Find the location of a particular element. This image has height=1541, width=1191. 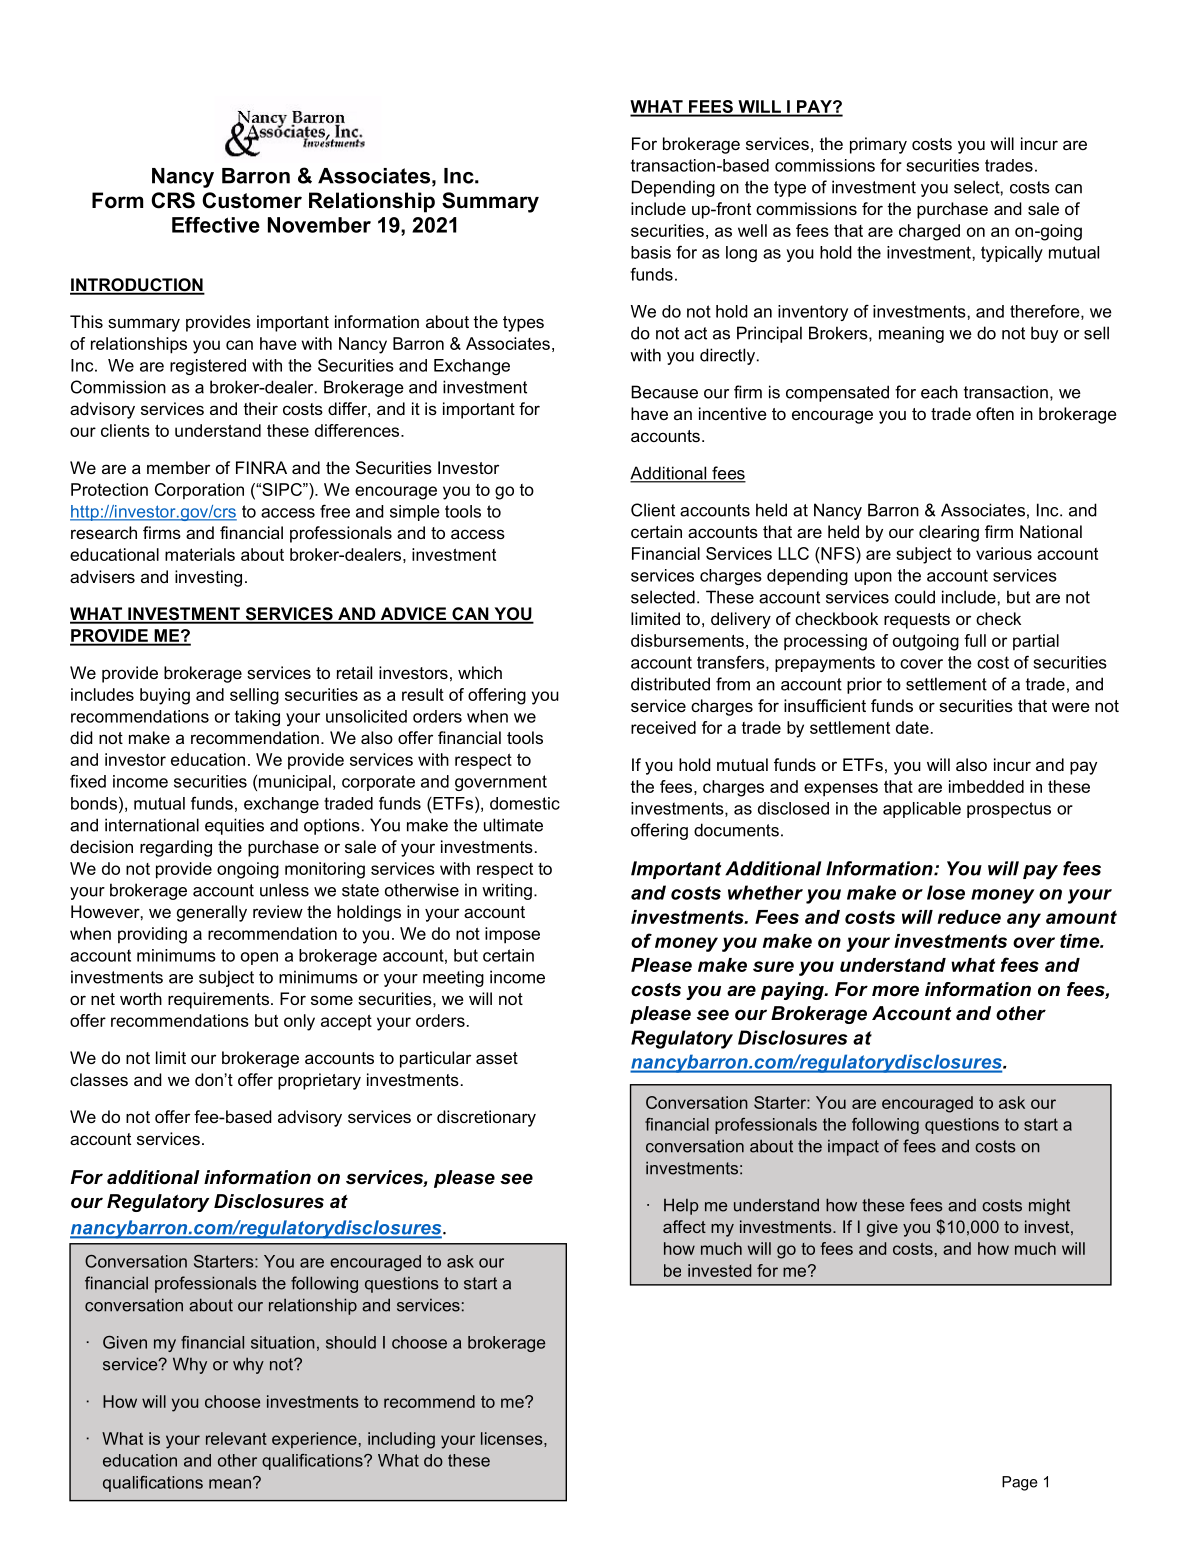

clearing is located at coordinates (949, 533).
